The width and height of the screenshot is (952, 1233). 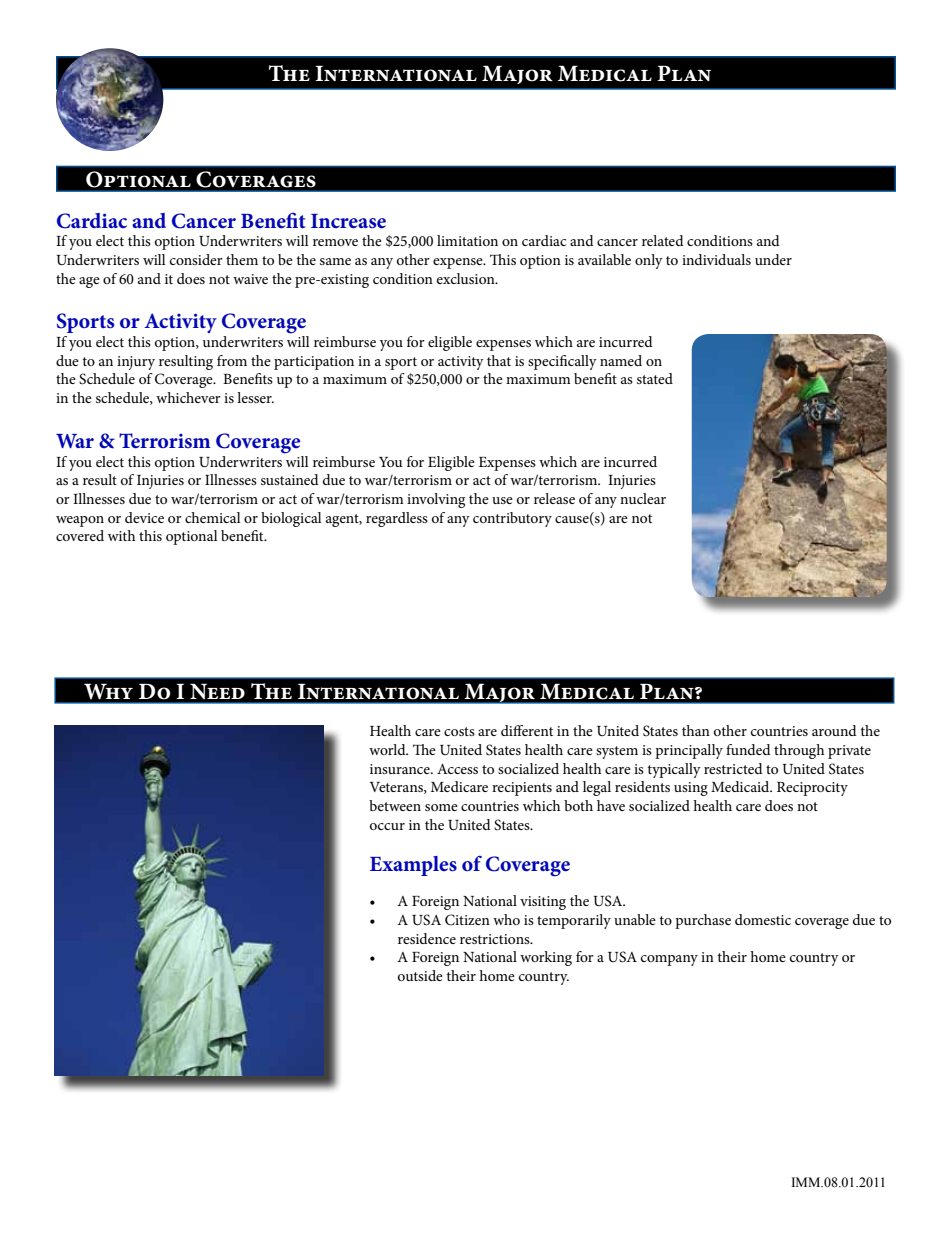 What do you see at coordinates (255, 397) in the screenshot?
I see `lesser` at bounding box center [255, 397].
